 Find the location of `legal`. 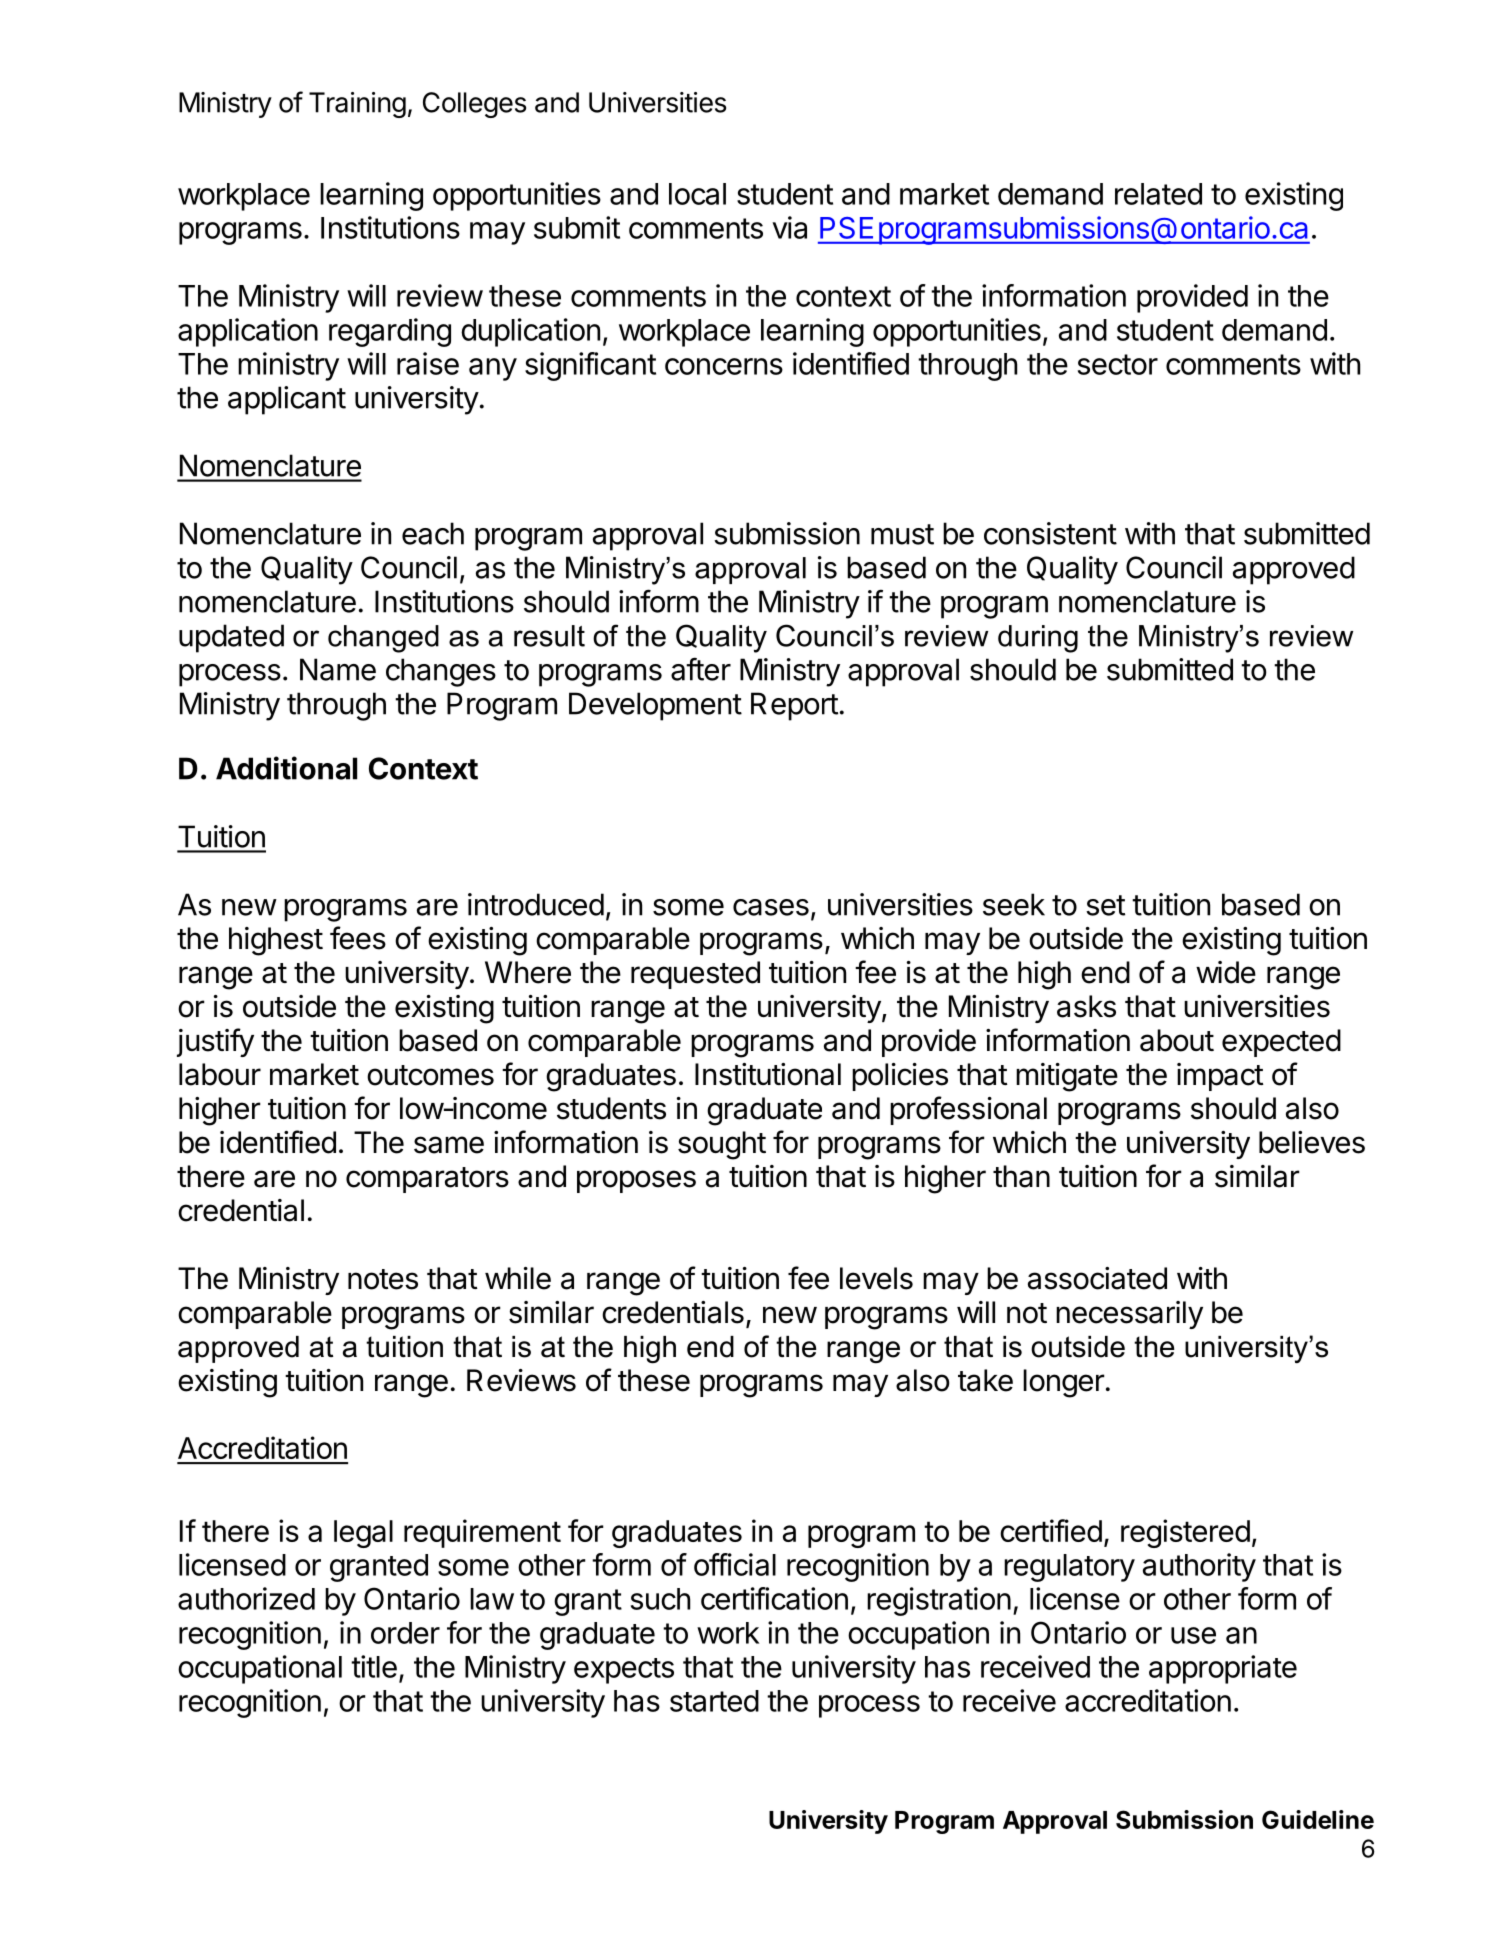

legal is located at coordinates (363, 1534).
